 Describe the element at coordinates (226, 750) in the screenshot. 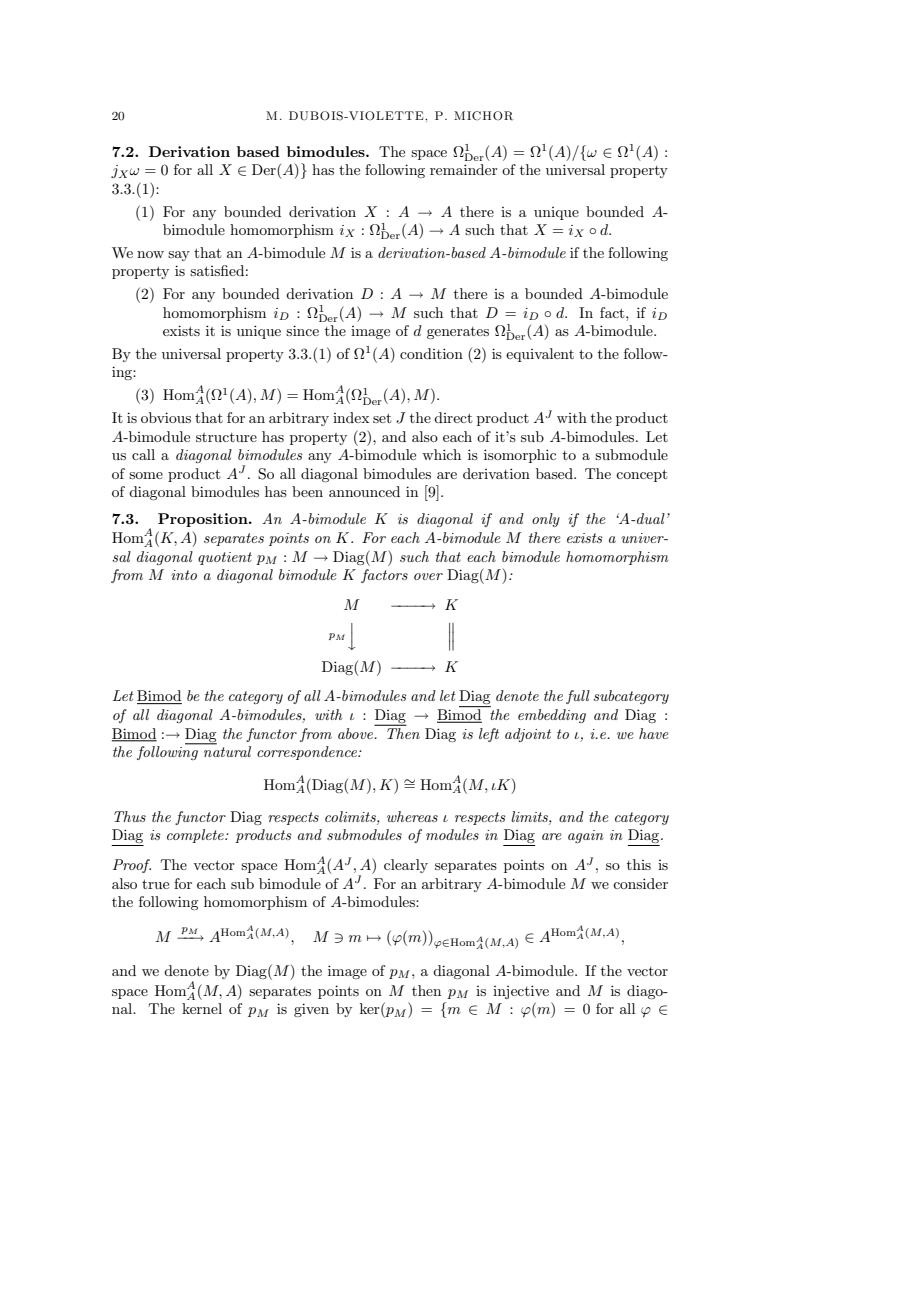

I see `natural` at that location.
